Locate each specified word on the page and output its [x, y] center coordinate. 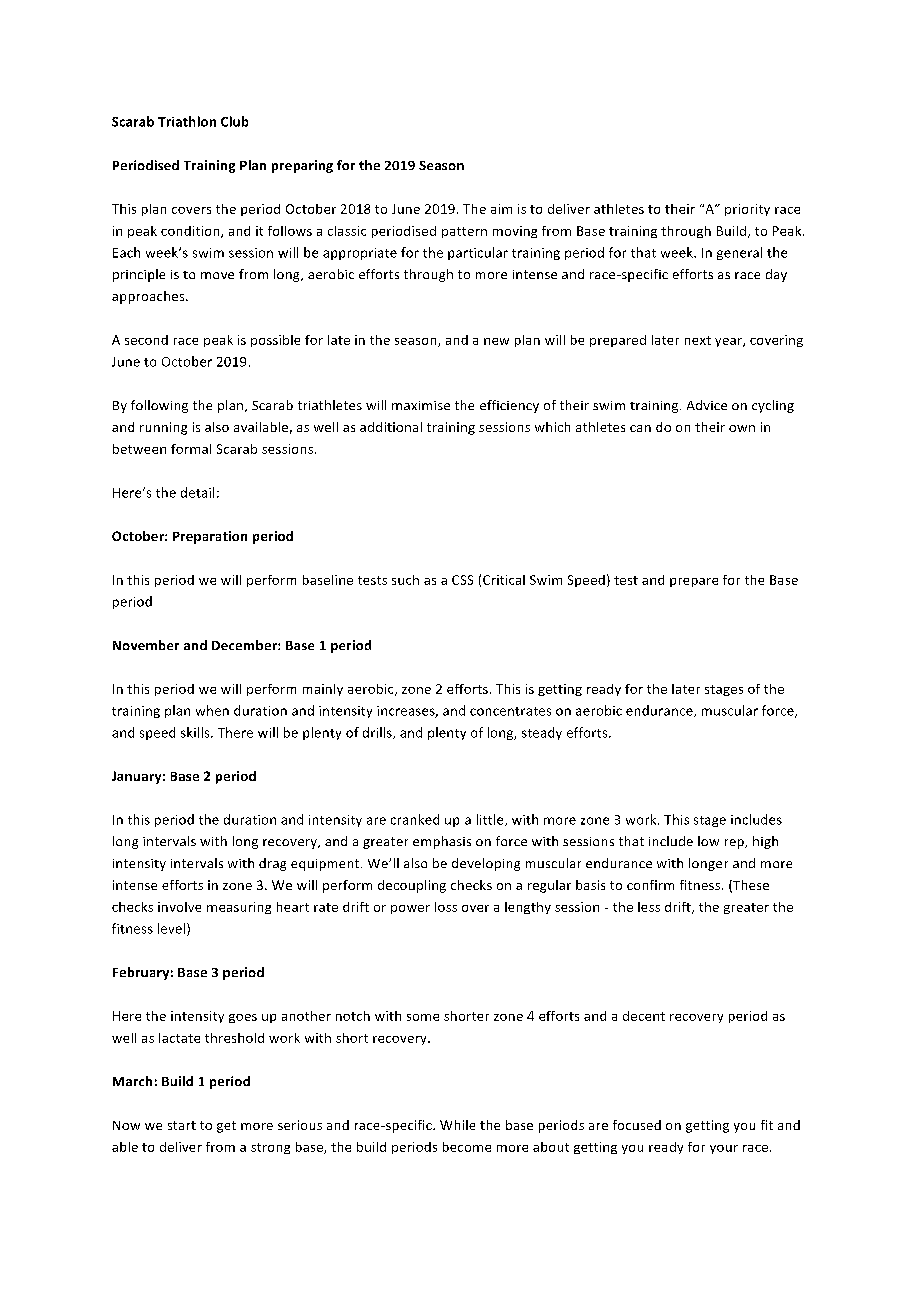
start [182, 1125]
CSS [462, 580]
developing [486, 864]
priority [747, 210]
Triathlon [187, 121]
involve [179, 907]
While [457, 1125]
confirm [650, 885]
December [245, 645]
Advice [707, 405]
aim [501, 209]
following [159, 406]
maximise [421, 405]
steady [542, 733]
